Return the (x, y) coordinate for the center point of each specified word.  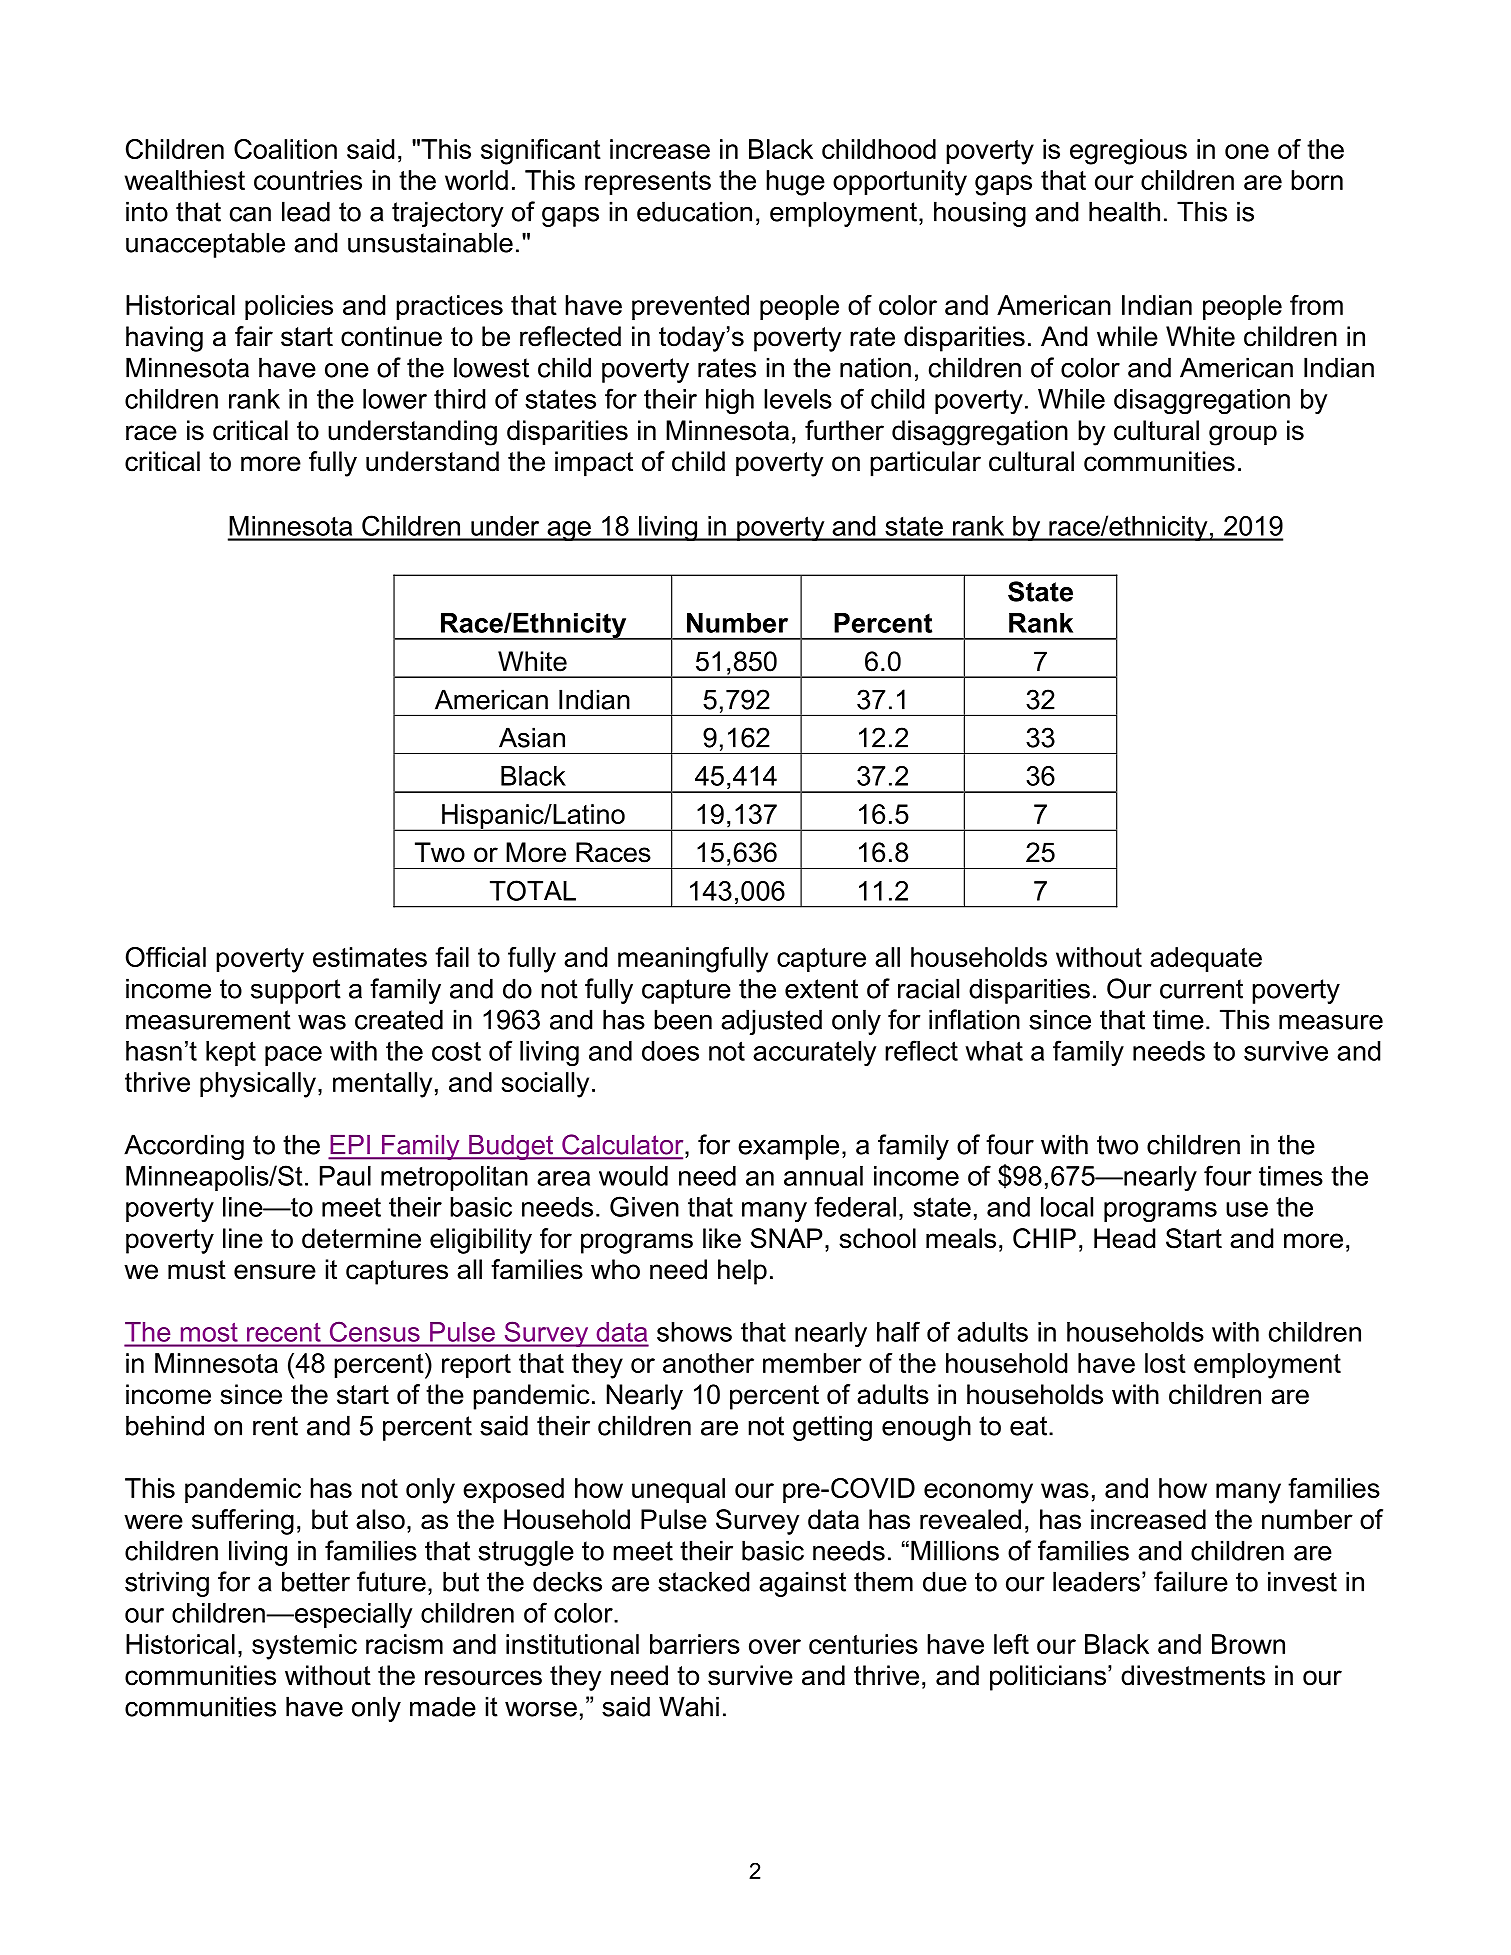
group (1243, 435)
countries (308, 180)
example (788, 1147)
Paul (345, 1176)
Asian (532, 737)
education (694, 211)
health (1124, 211)
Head (1124, 1238)
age (569, 531)
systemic (304, 1647)
